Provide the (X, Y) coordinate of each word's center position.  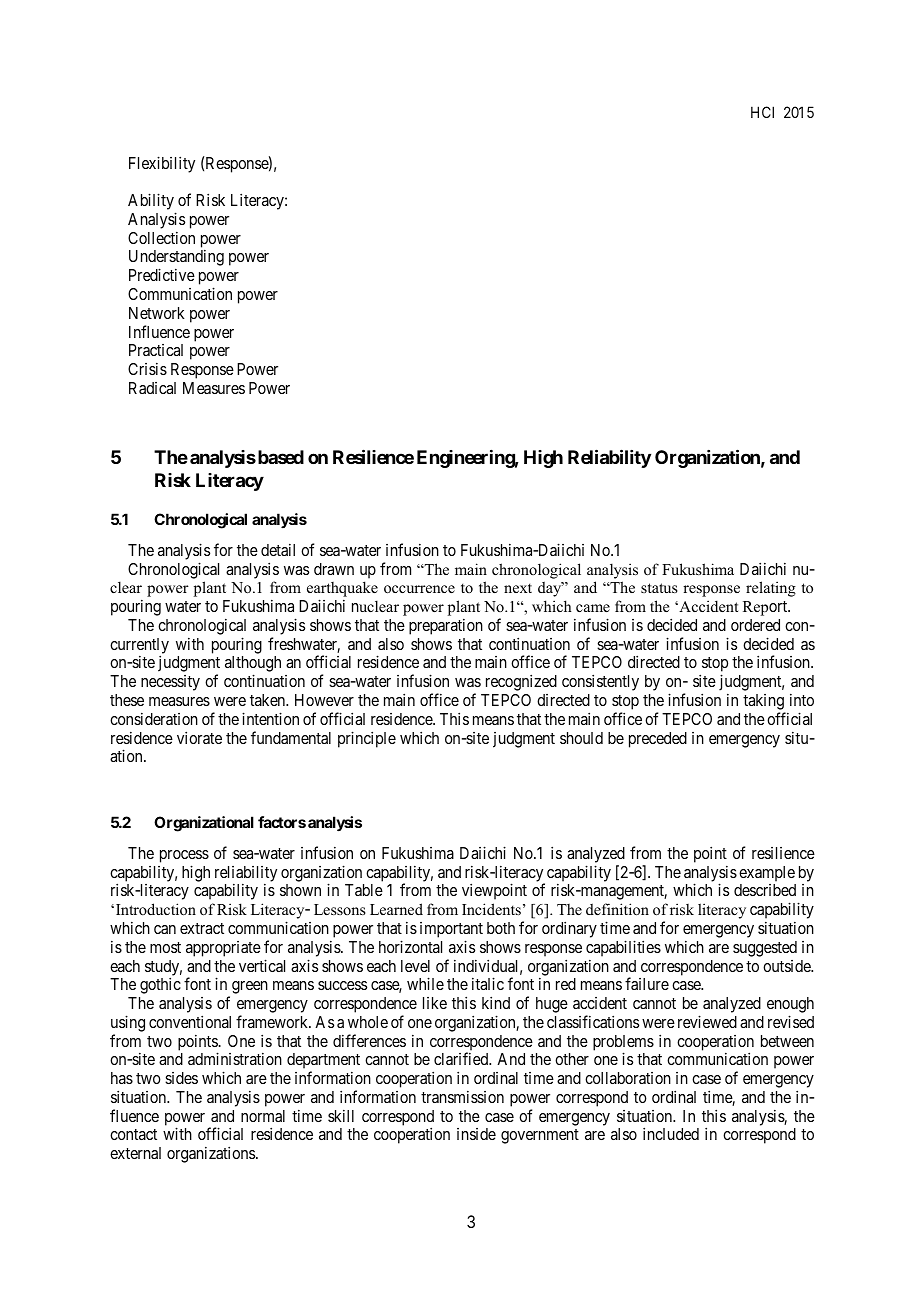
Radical (152, 388)
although (253, 665)
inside (476, 1134)
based (281, 457)
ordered (755, 625)
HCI (762, 112)
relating (771, 589)
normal (263, 1116)
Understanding (176, 259)
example (767, 874)
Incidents (491, 909)
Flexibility (162, 164)
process (184, 856)
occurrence (419, 589)
